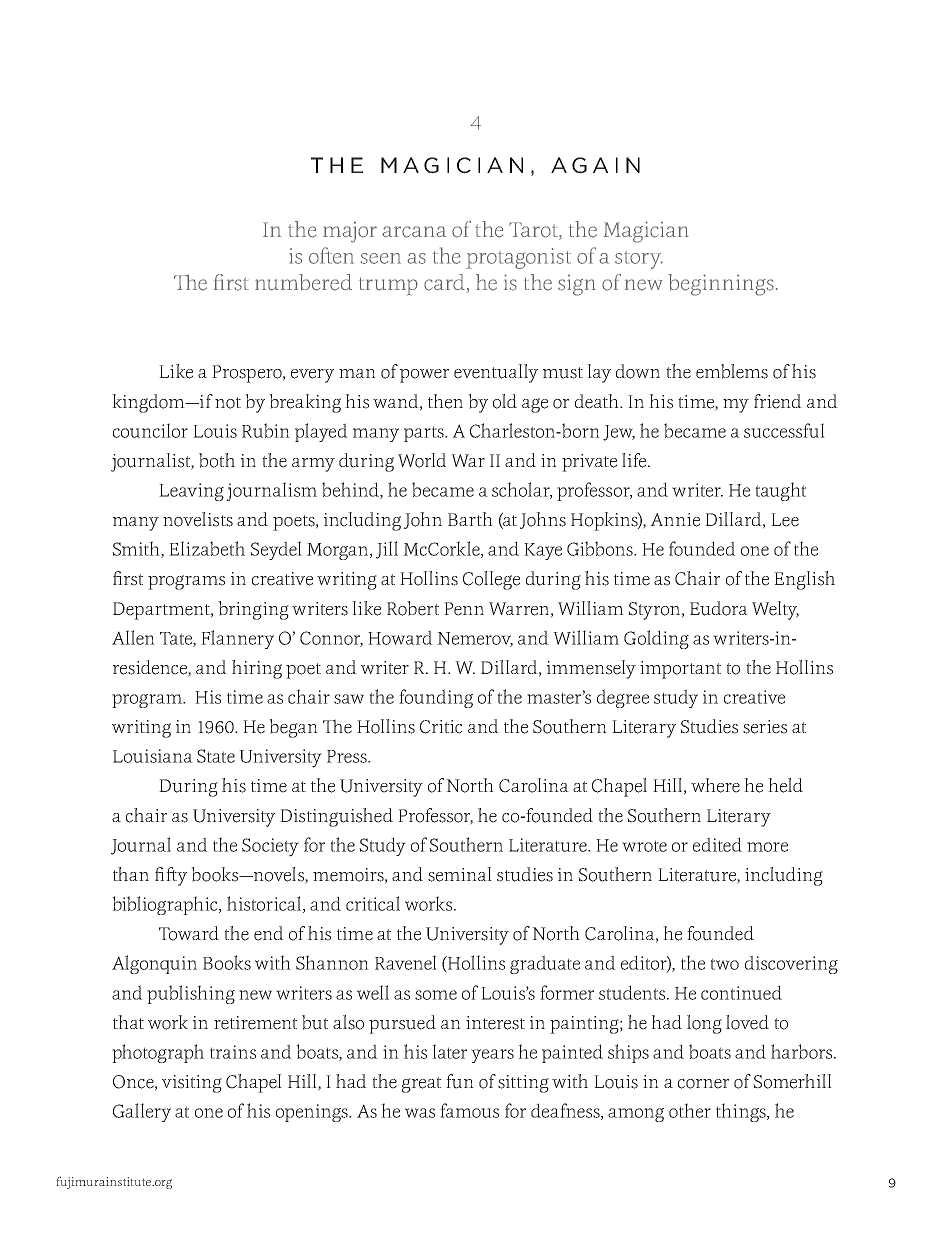 This screenshot has height=1233, width=952. I want to click on Eudora, so click(719, 608).
